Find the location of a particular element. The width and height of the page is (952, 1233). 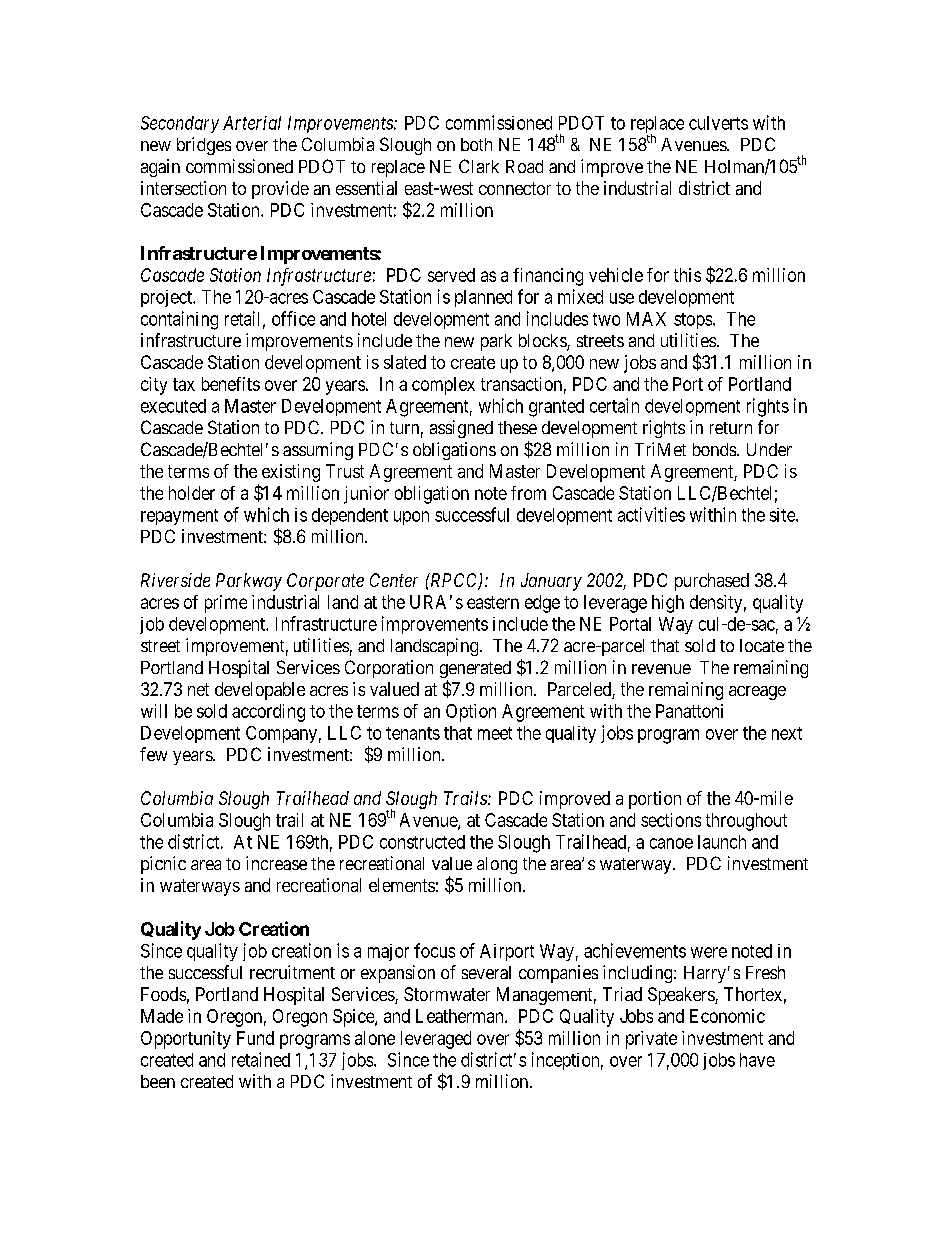

next is located at coordinates (787, 733).
